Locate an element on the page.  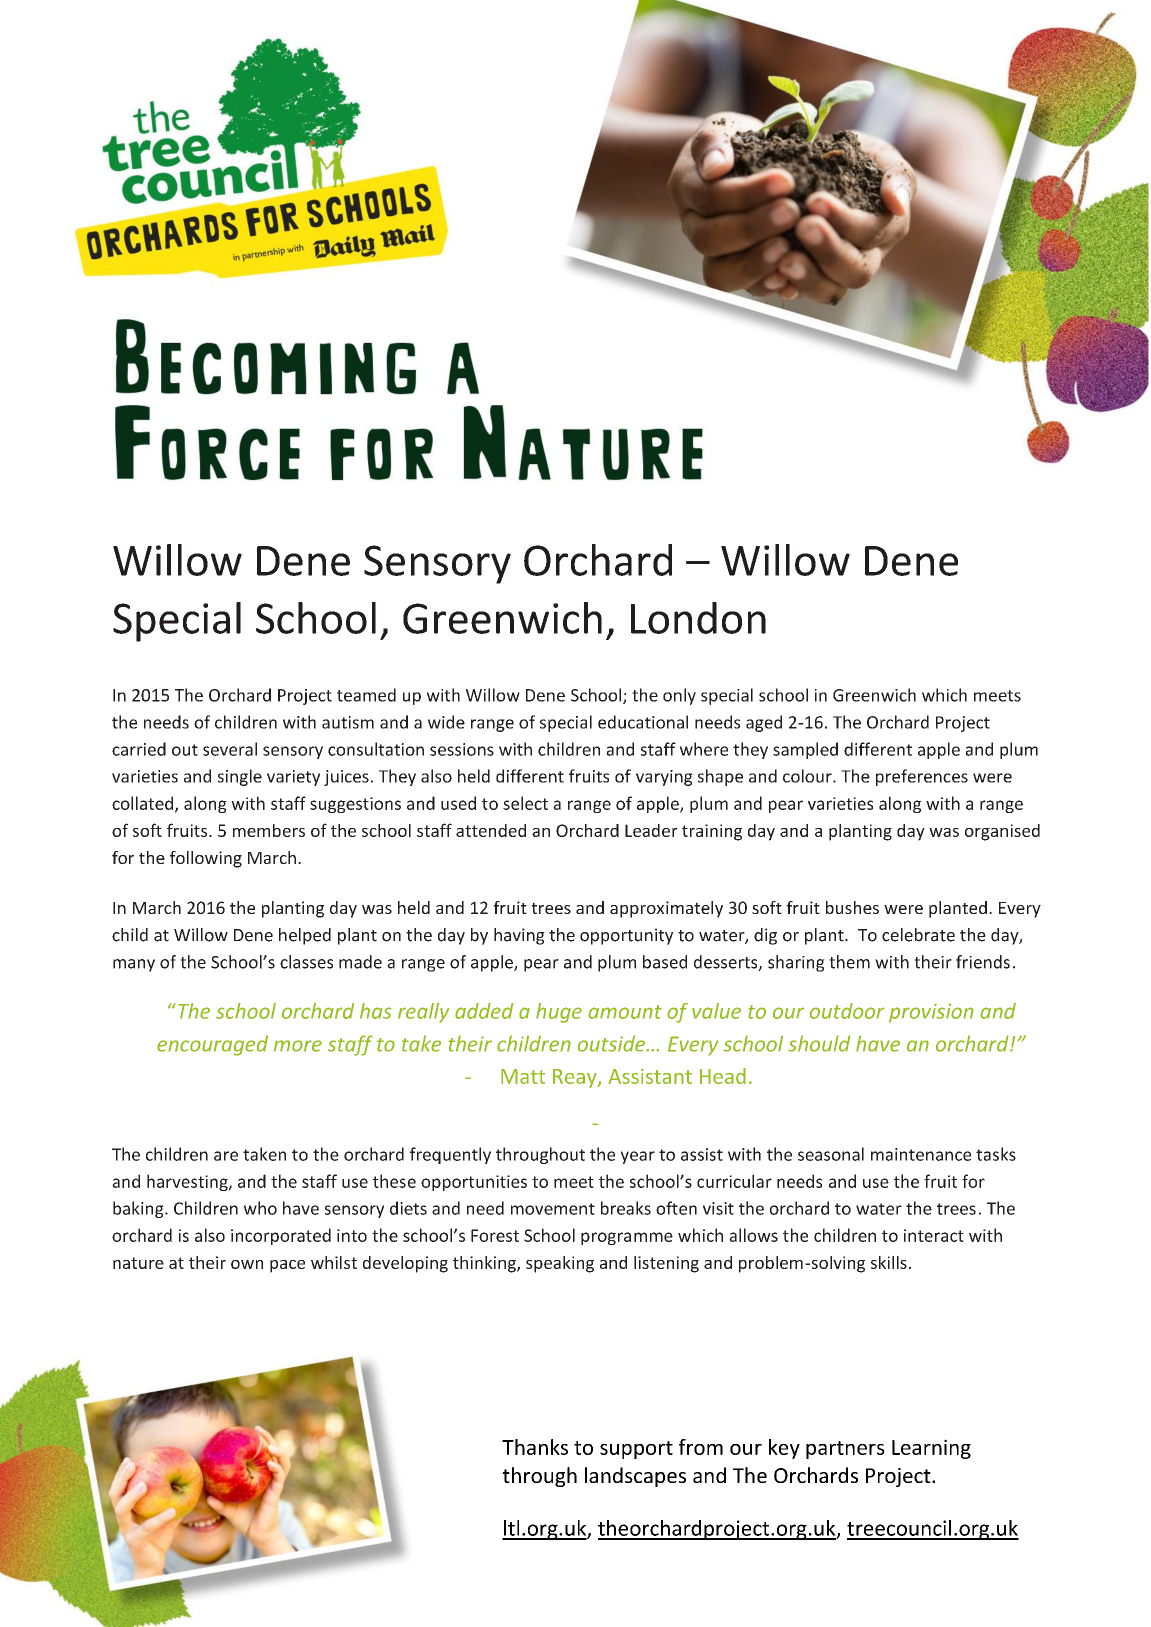
Learning is located at coordinates (931, 1449).
